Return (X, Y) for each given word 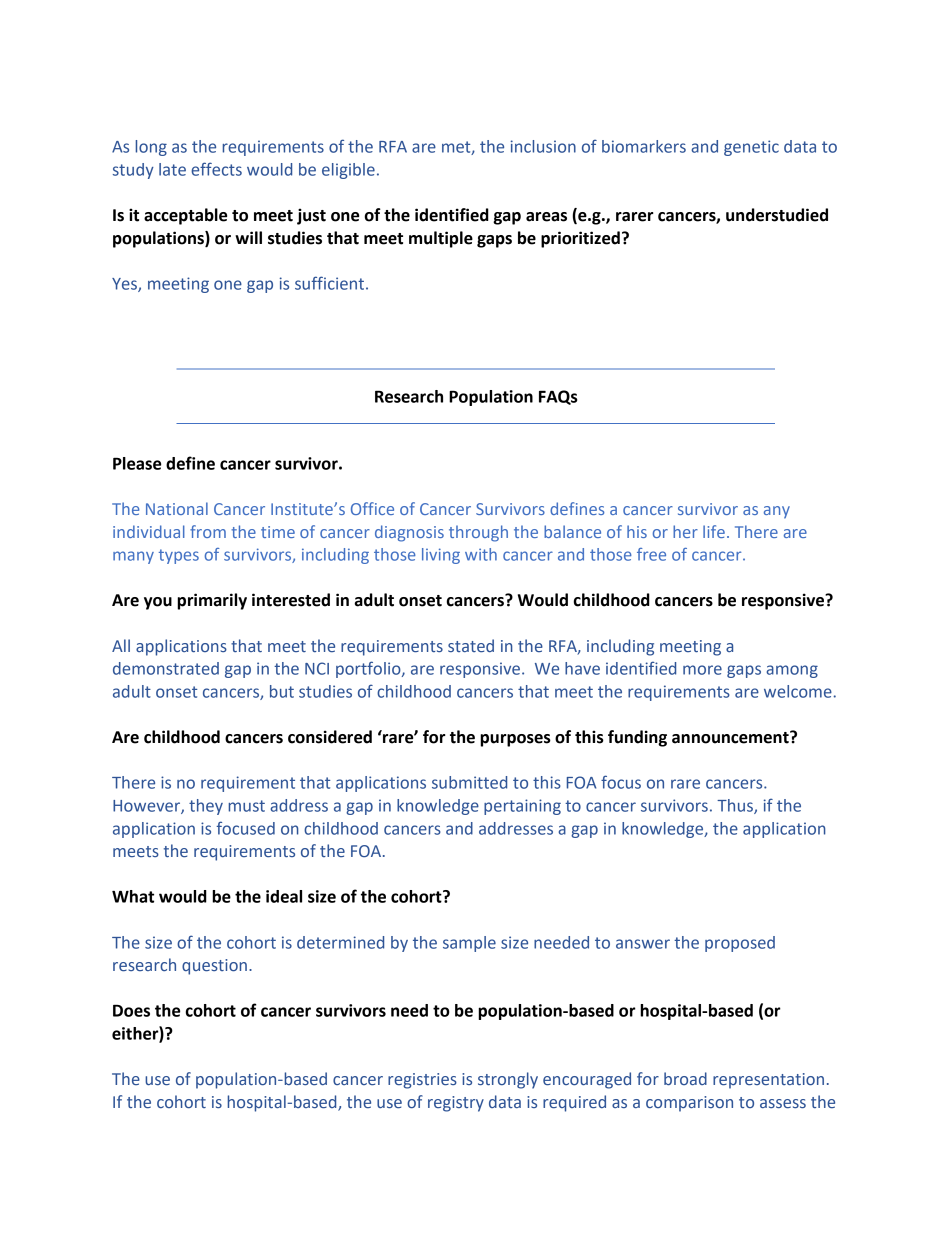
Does (131, 1010)
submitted (469, 782)
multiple (441, 239)
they (206, 807)
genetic (751, 148)
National (177, 508)
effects (216, 169)
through (478, 533)
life (714, 531)
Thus (736, 806)
